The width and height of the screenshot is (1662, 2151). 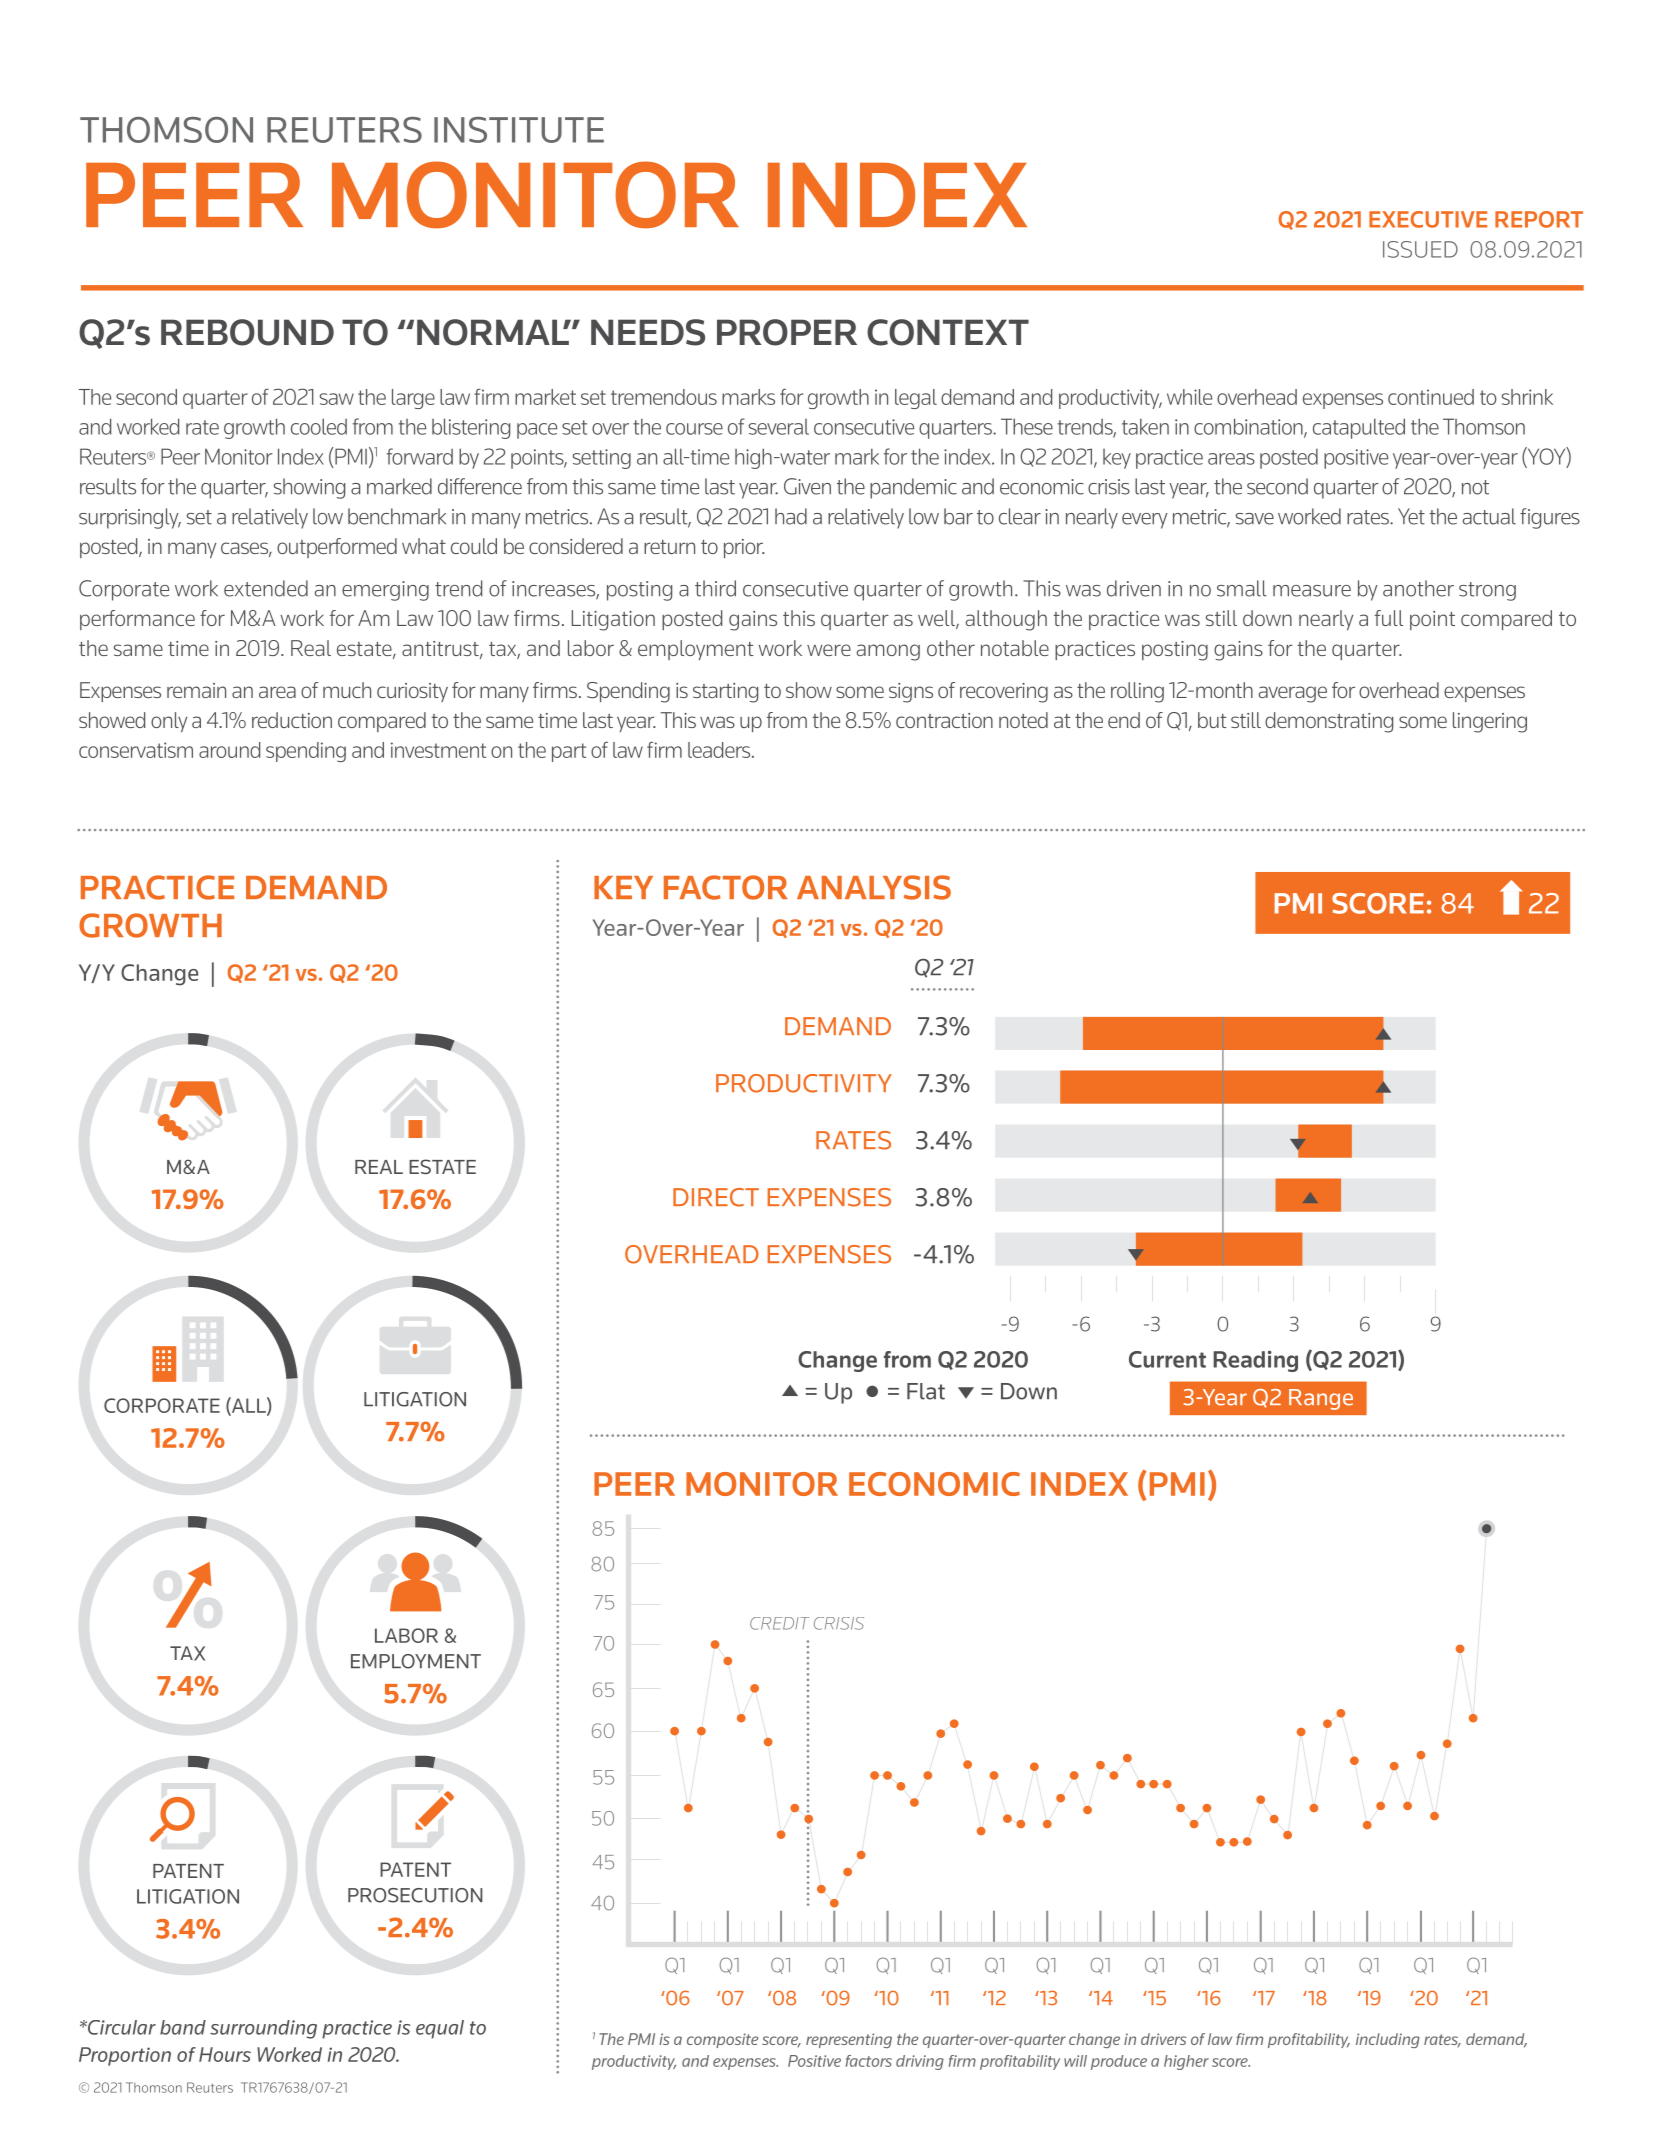 I want to click on Reading, so click(x=1255, y=1361).
